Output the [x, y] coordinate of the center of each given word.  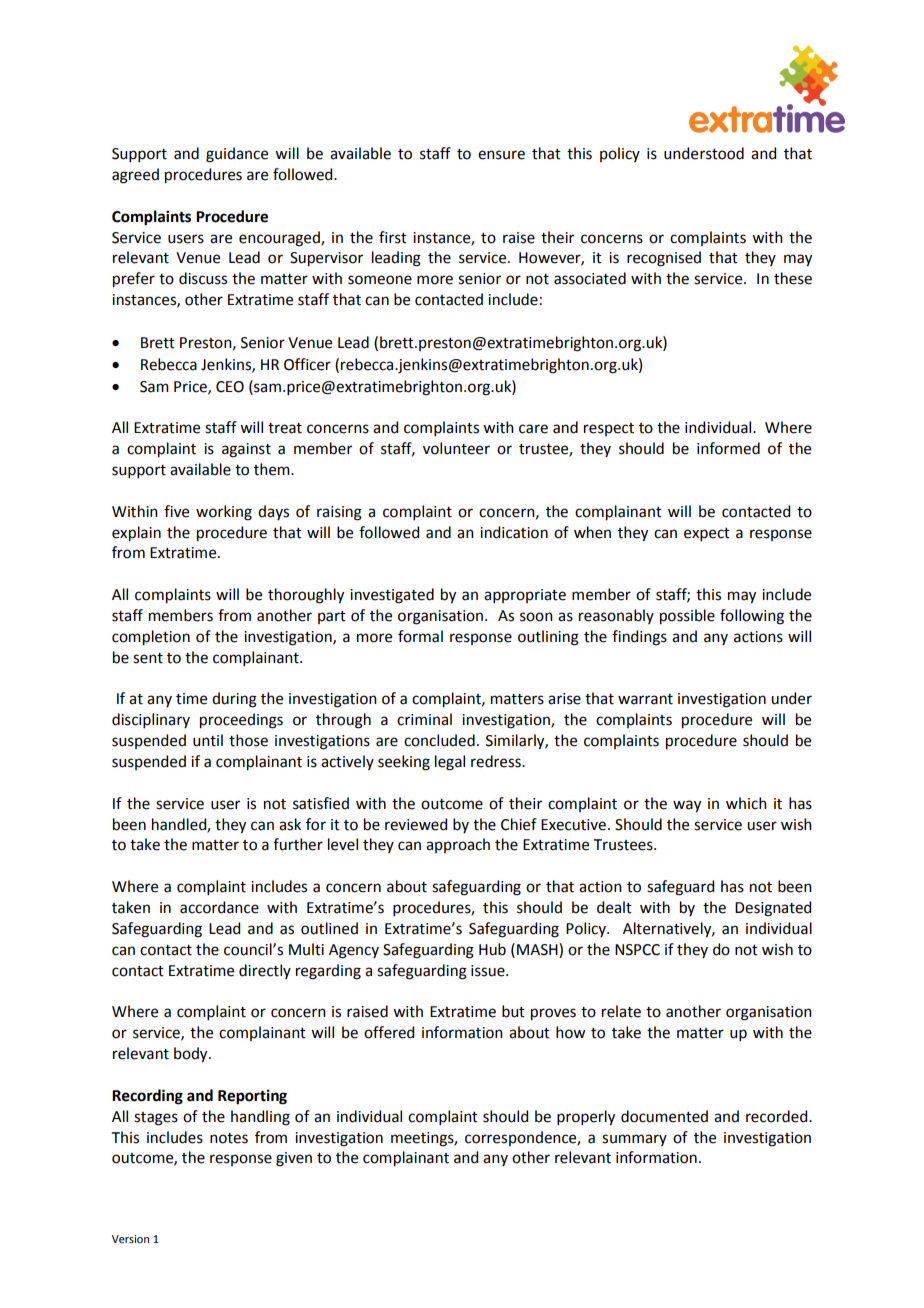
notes [229, 1138]
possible [687, 617]
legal [450, 763]
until [208, 740]
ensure [501, 155]
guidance [237, 155]
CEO [230, 387]
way [687, 806]
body [192, 1055]
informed [728, 448]
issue [489, 971]
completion [151, 638]
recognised [664, 259]
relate [621, 1011]
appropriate [525, 596]
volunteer [456, 448]
